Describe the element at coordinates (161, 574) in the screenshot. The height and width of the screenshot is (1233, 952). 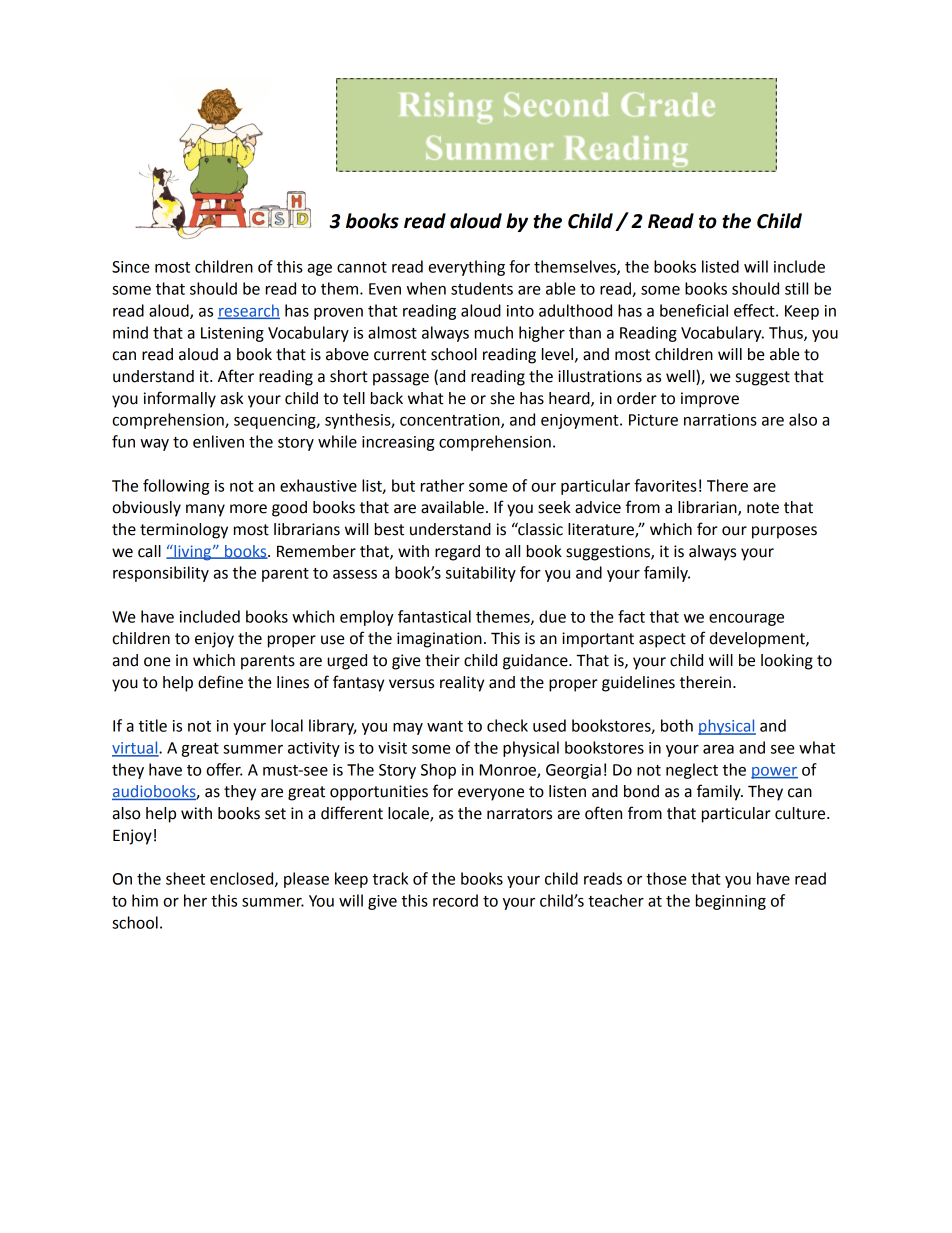
I see `responsibility` at that location.
